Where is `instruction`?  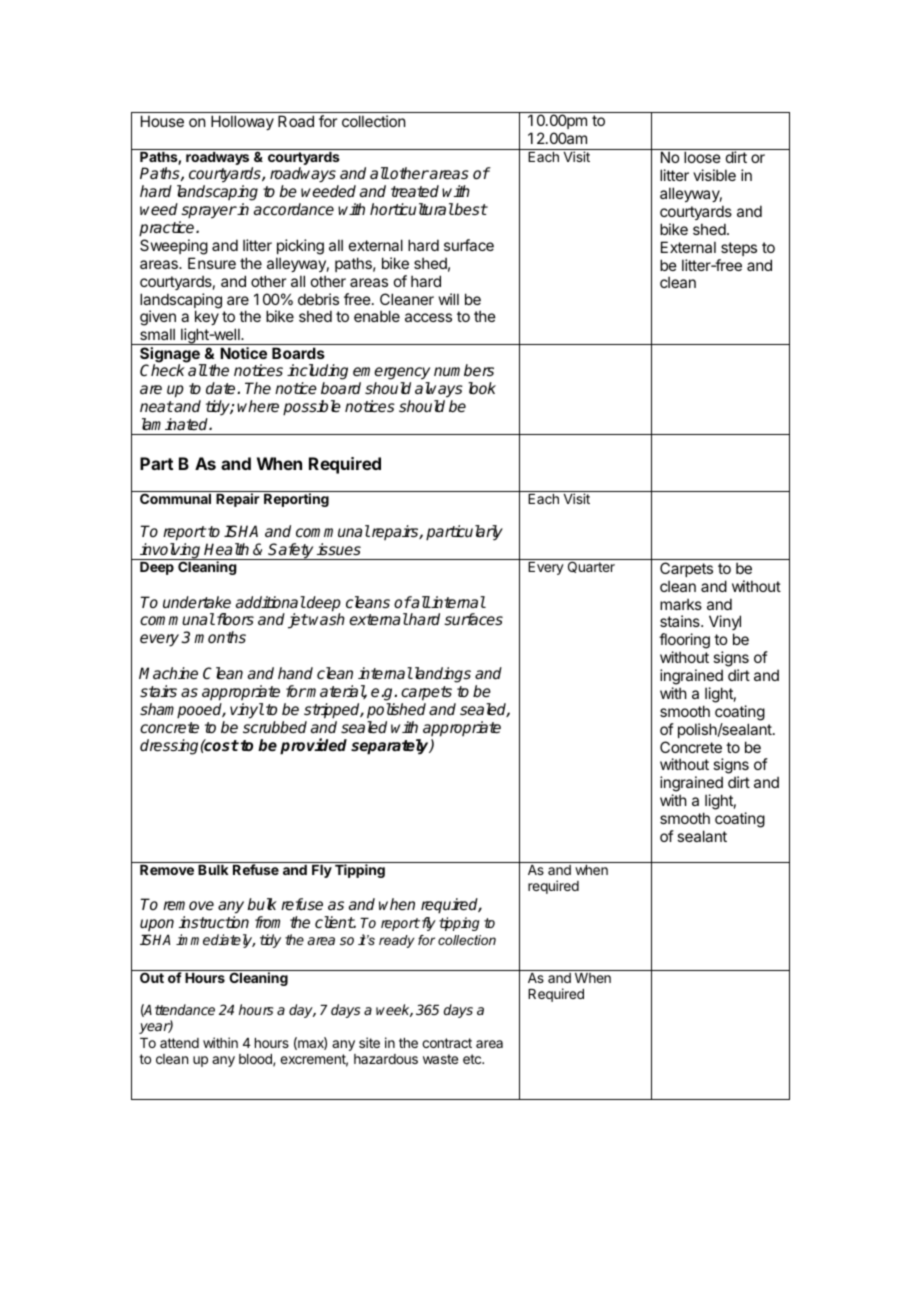 instruction is located at coordinates (214, 922).
